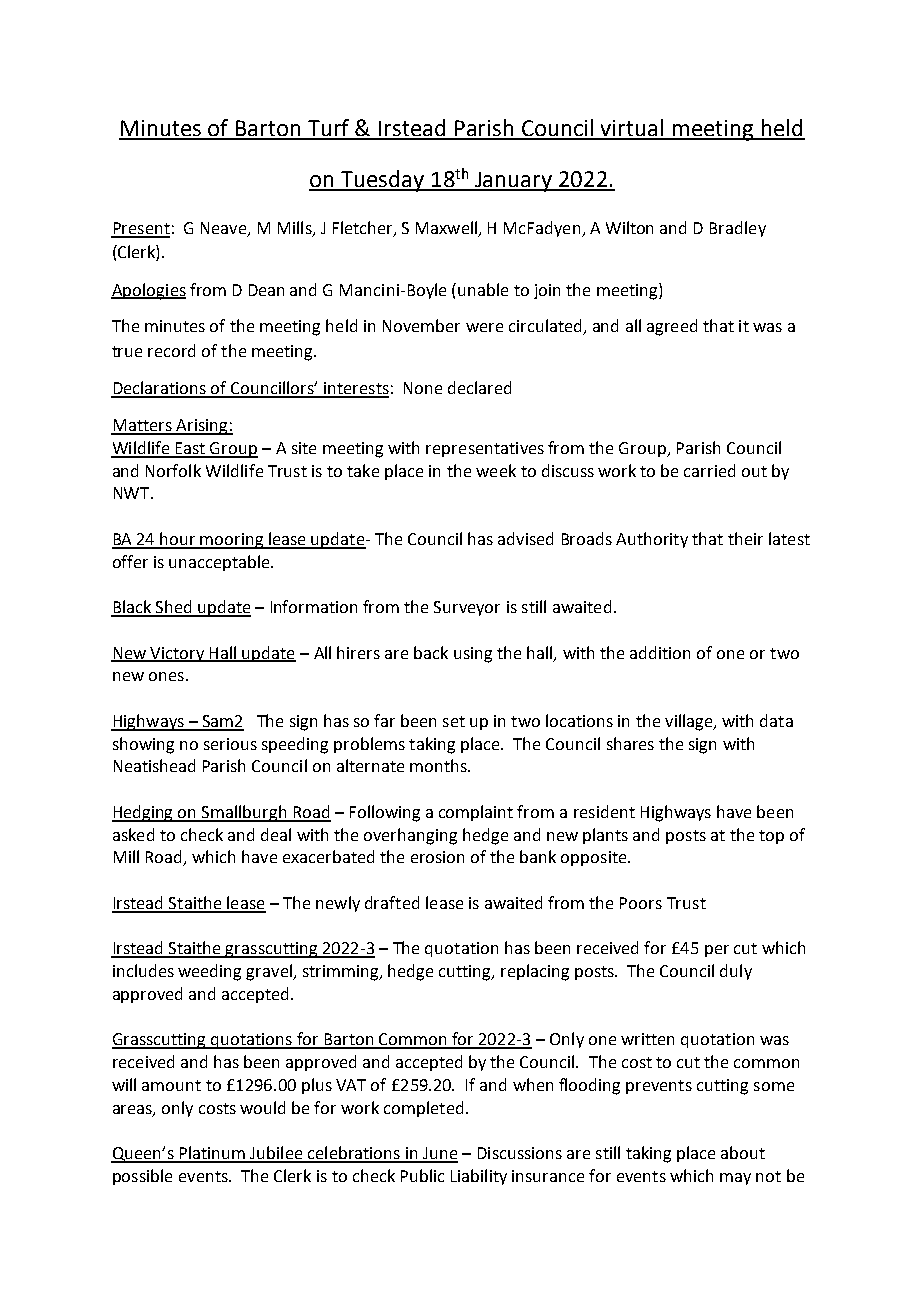 The height and width of the screenshot is (1308, 924). I want to click on ones, so click(166, 676).
